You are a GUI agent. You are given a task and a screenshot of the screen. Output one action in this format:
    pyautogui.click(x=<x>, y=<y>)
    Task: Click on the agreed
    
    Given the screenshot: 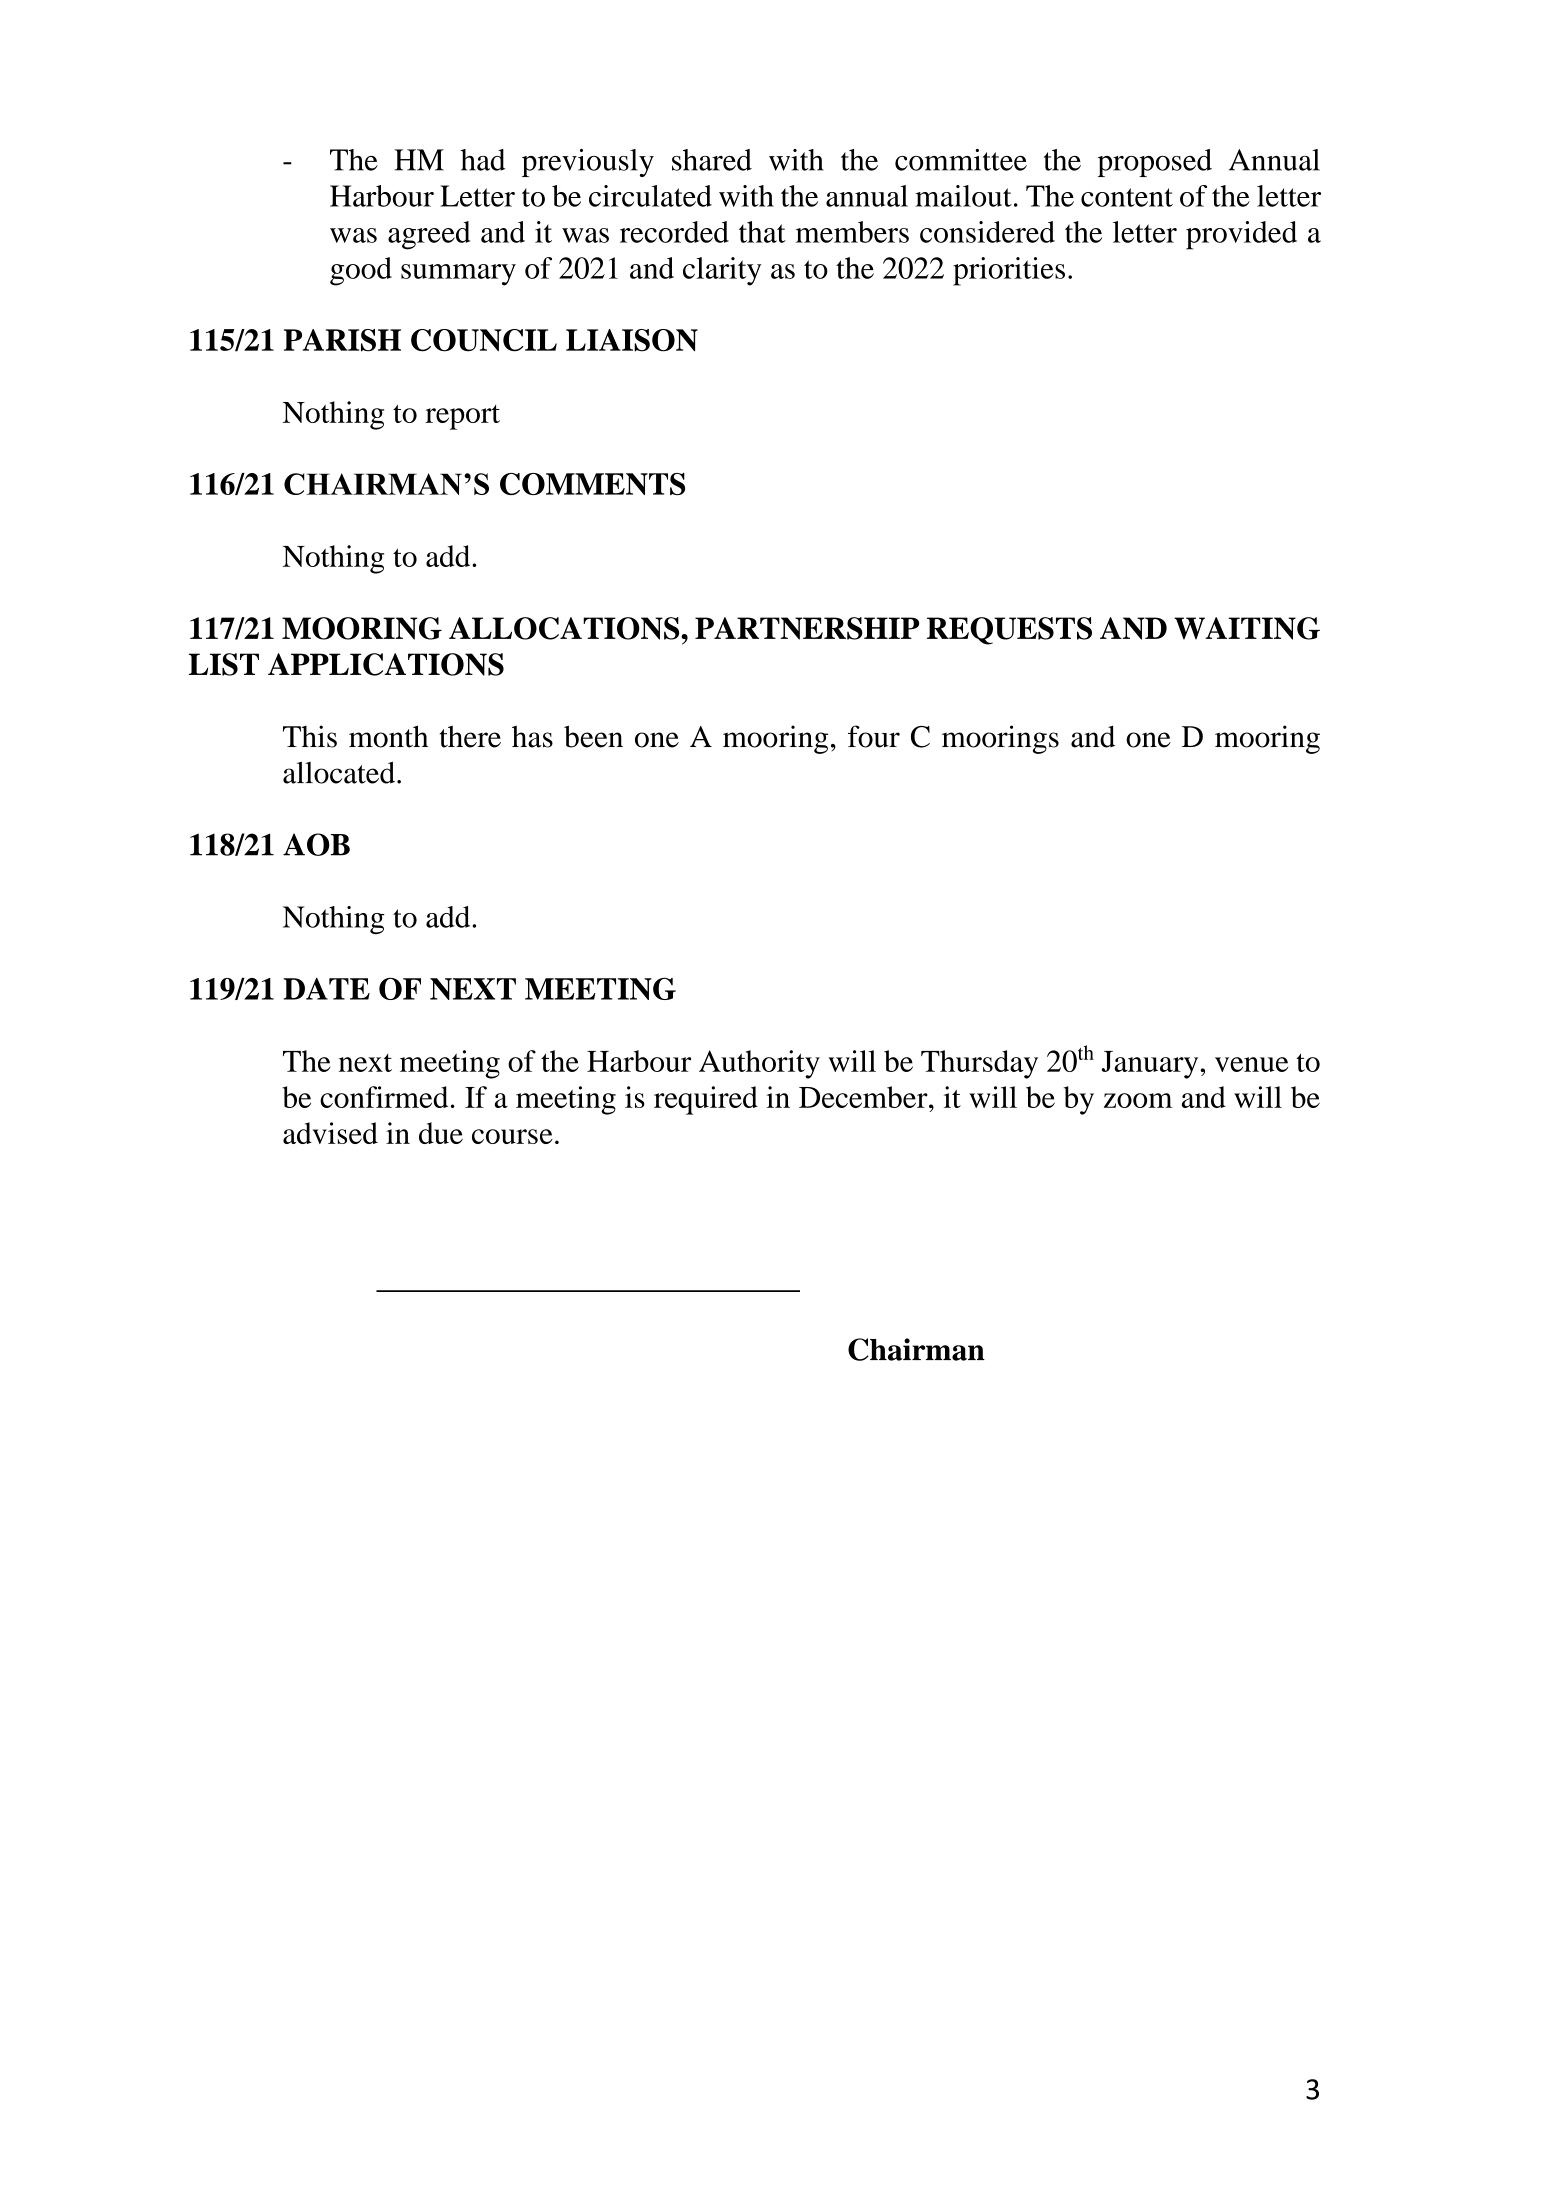 What is the action you would take?
    pyautogui.click(x=429, y=235)
